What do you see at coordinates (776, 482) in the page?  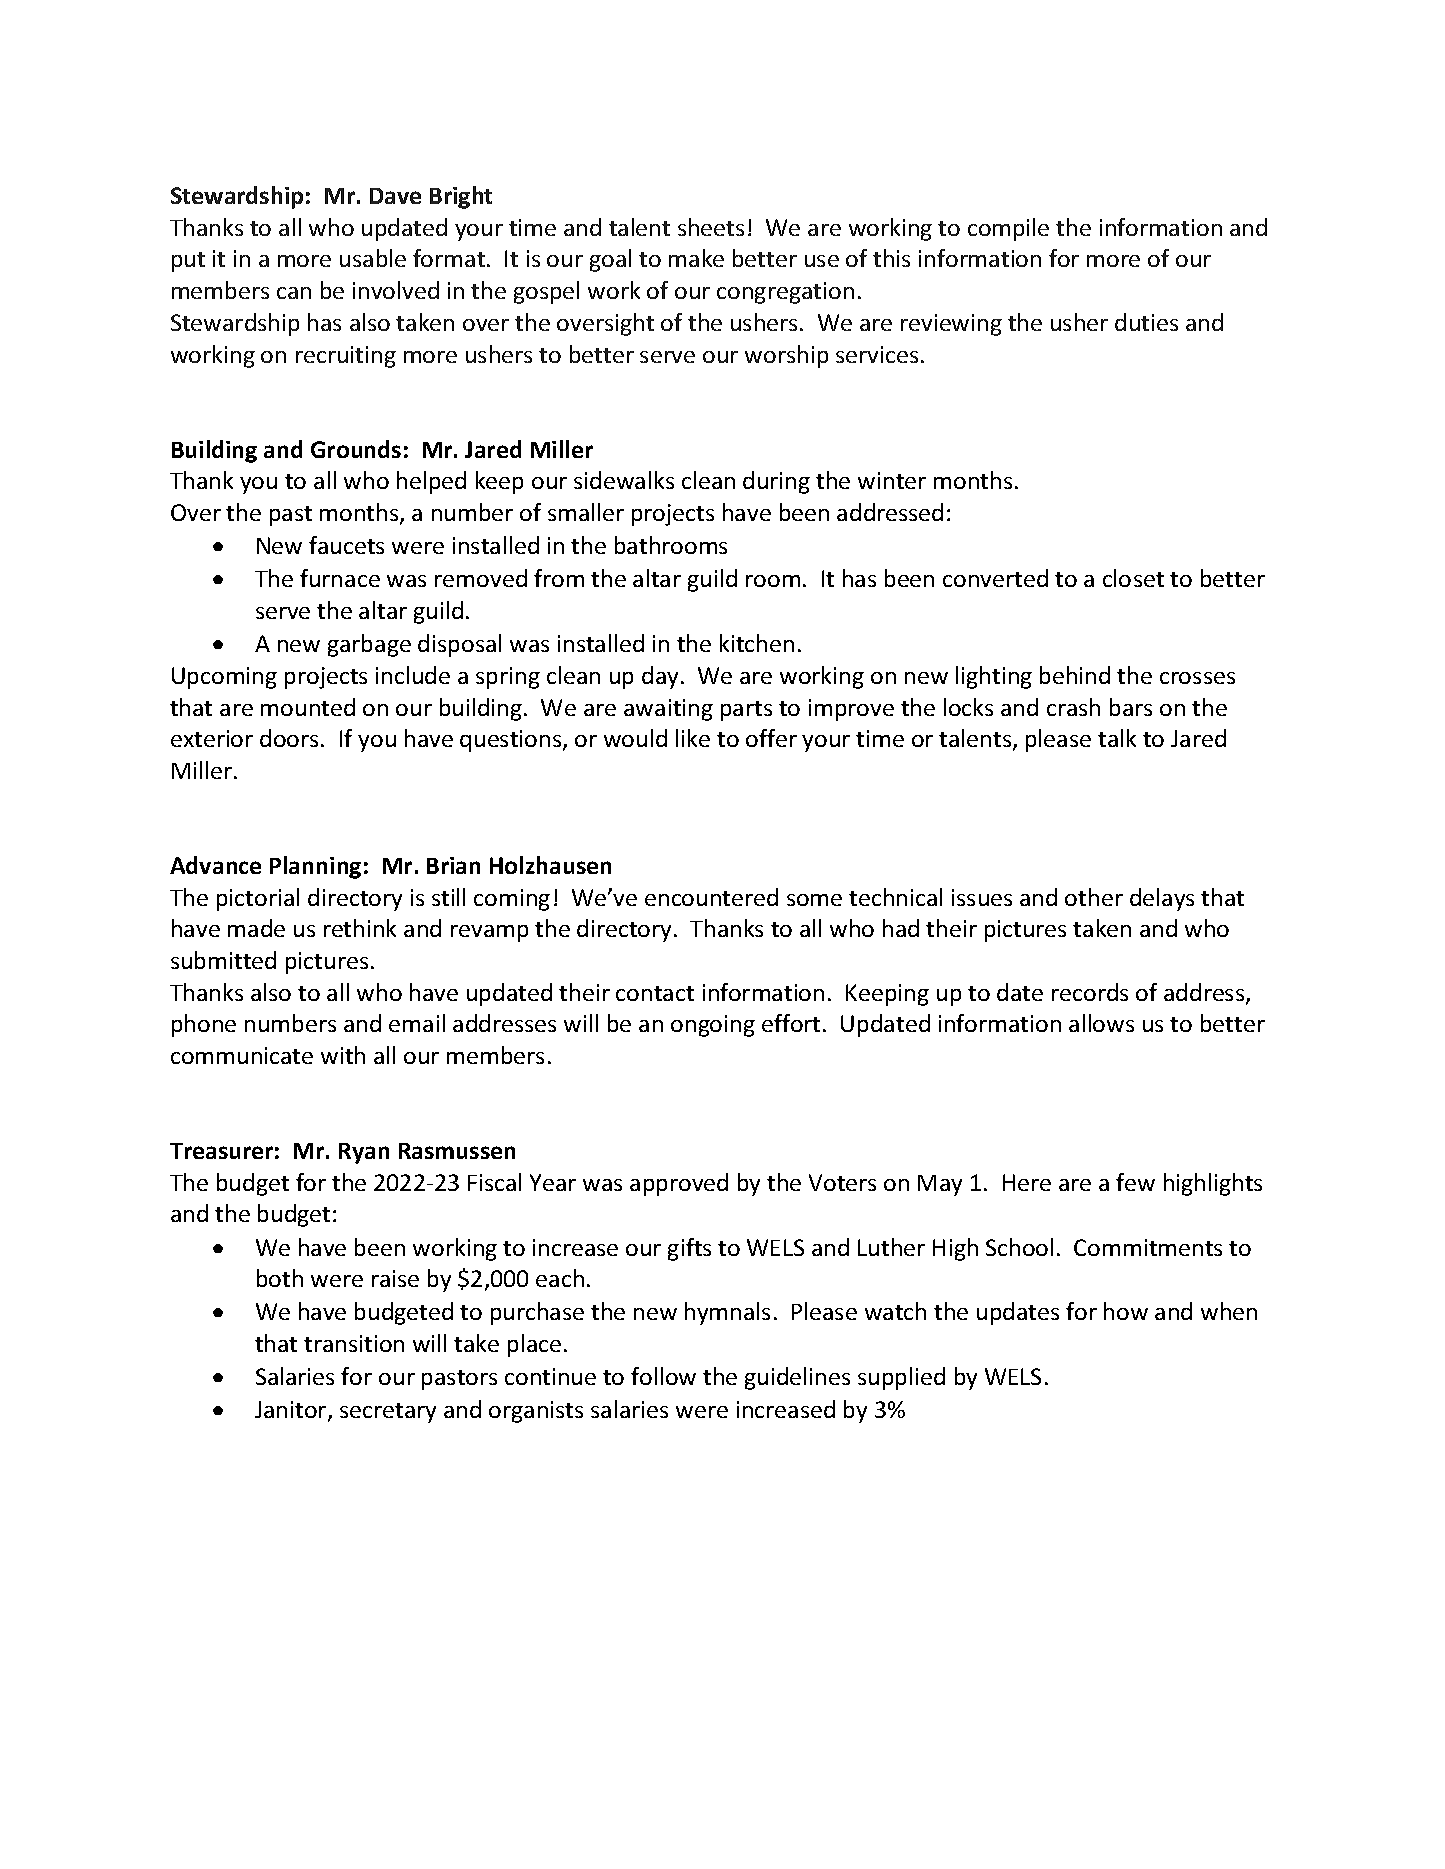 I see `during` at bounding box center [776, 482].
